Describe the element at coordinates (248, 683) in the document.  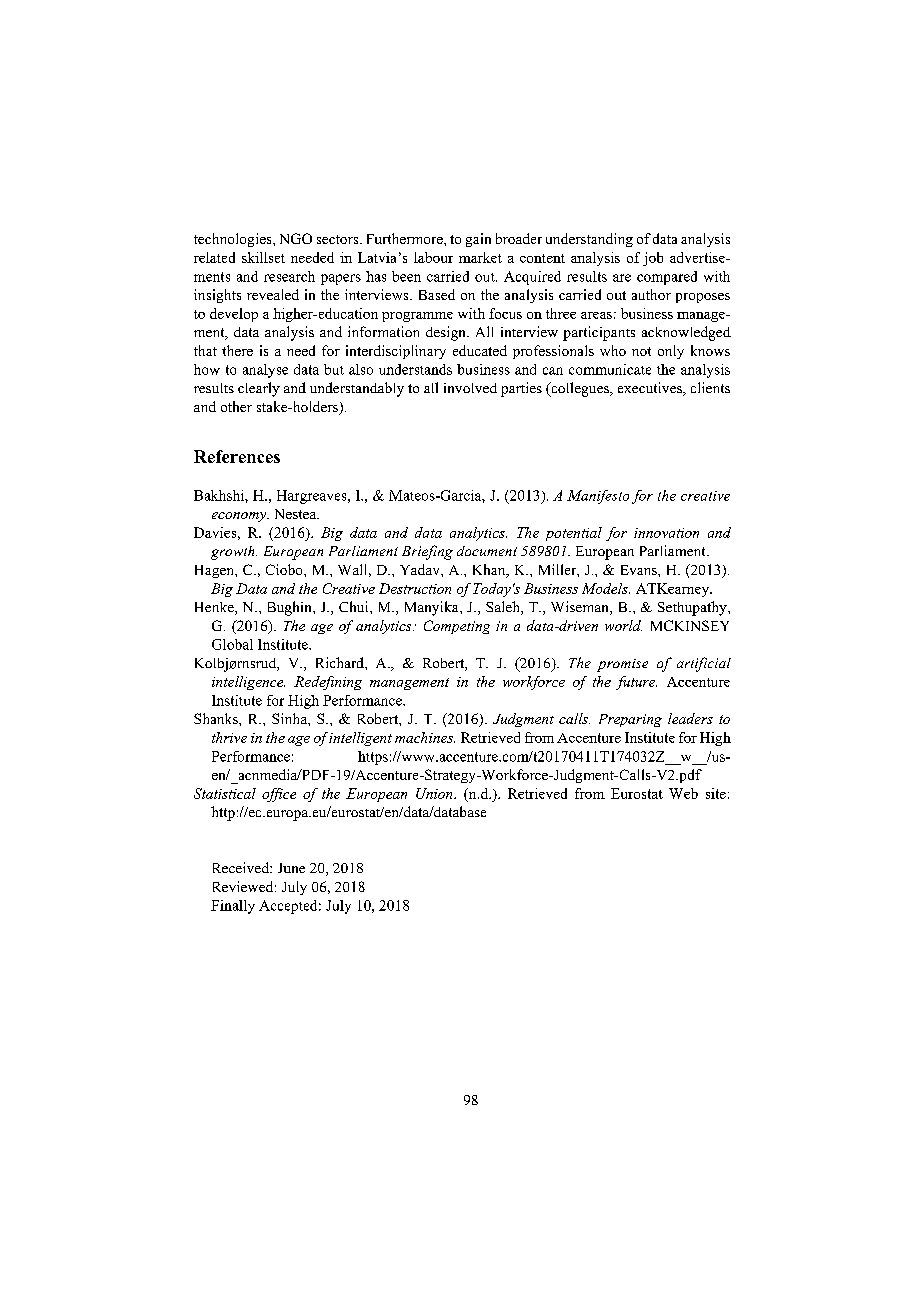
I see `intelligence` at that location.
